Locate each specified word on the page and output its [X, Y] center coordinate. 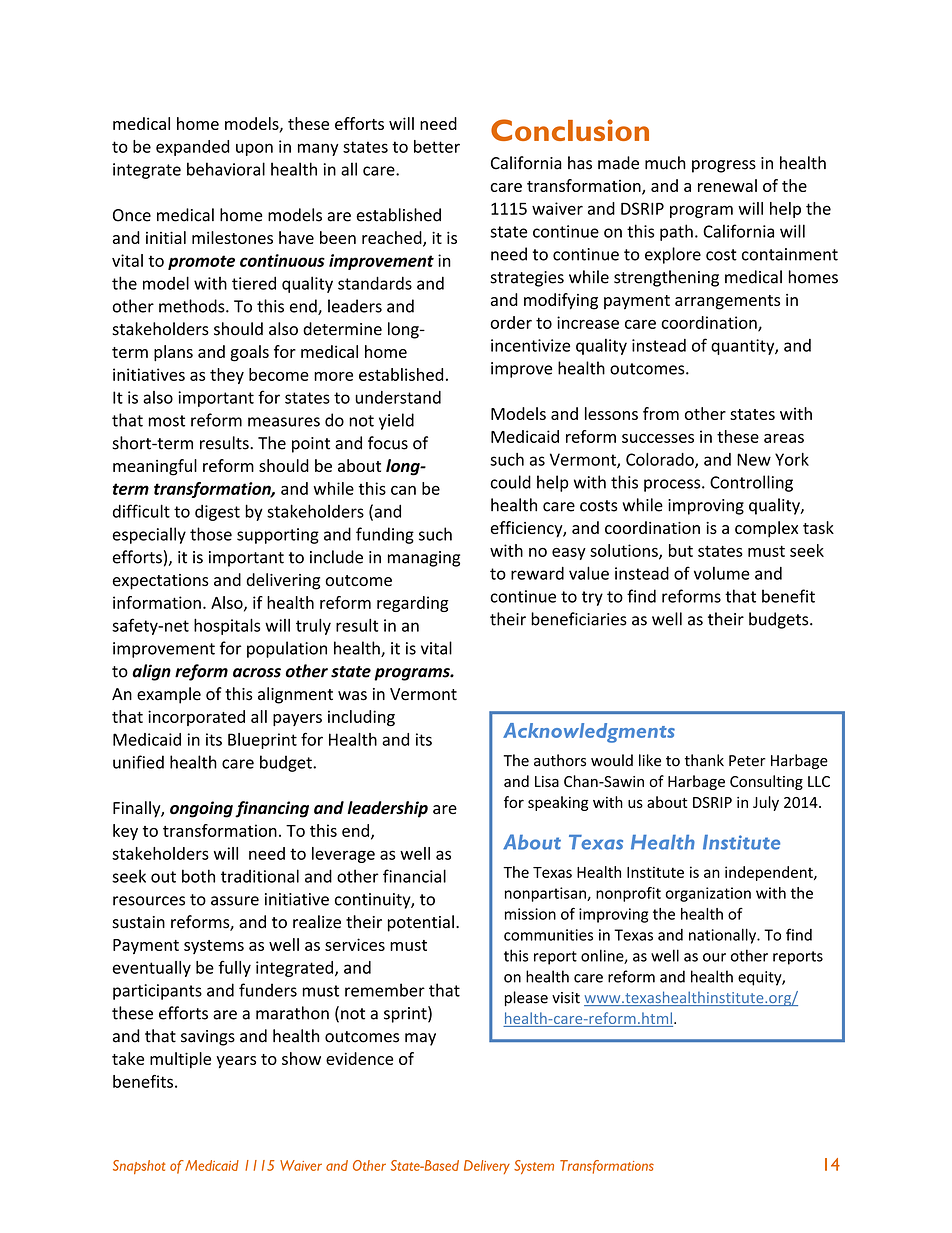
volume [722, 573]
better [437, 146]
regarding [412, 604]
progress [724, 166]
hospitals [227, 627]
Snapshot [139, 1167]
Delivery [487, 1167]
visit [566, 998]
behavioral [226, 169]
